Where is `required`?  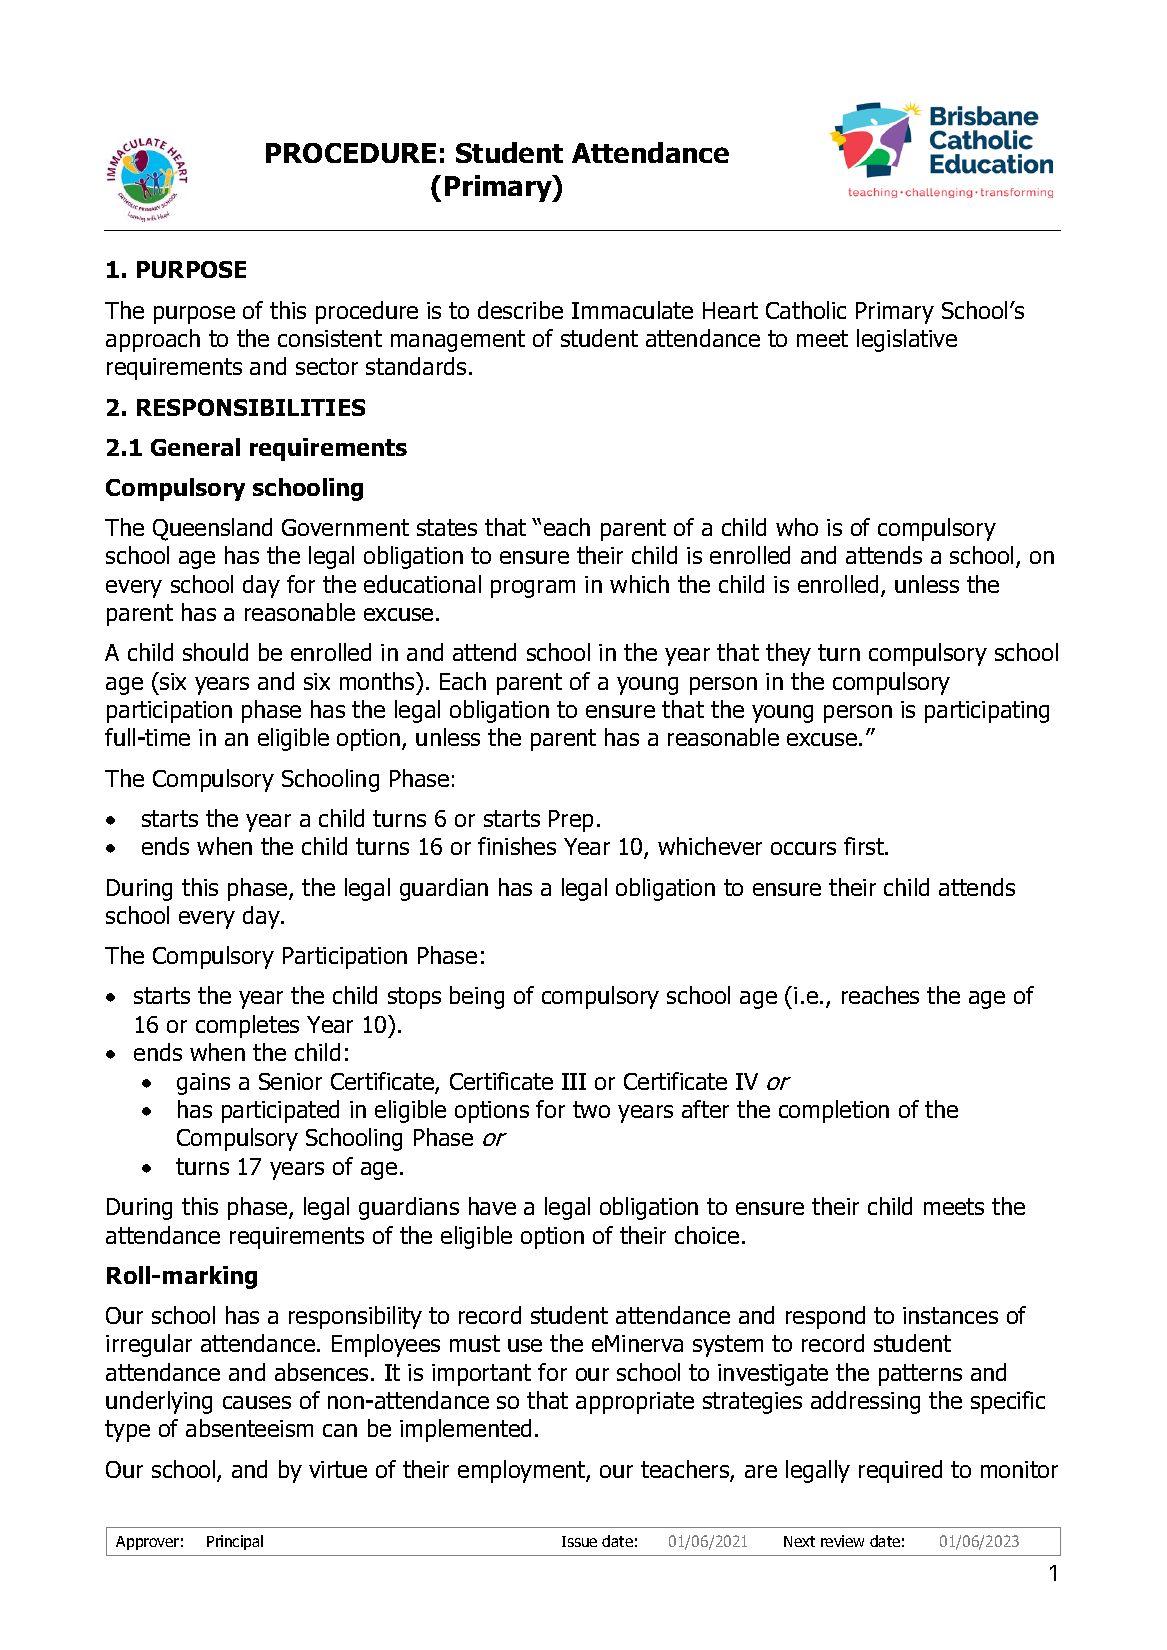
required is located at coordinates (900, 1471).
